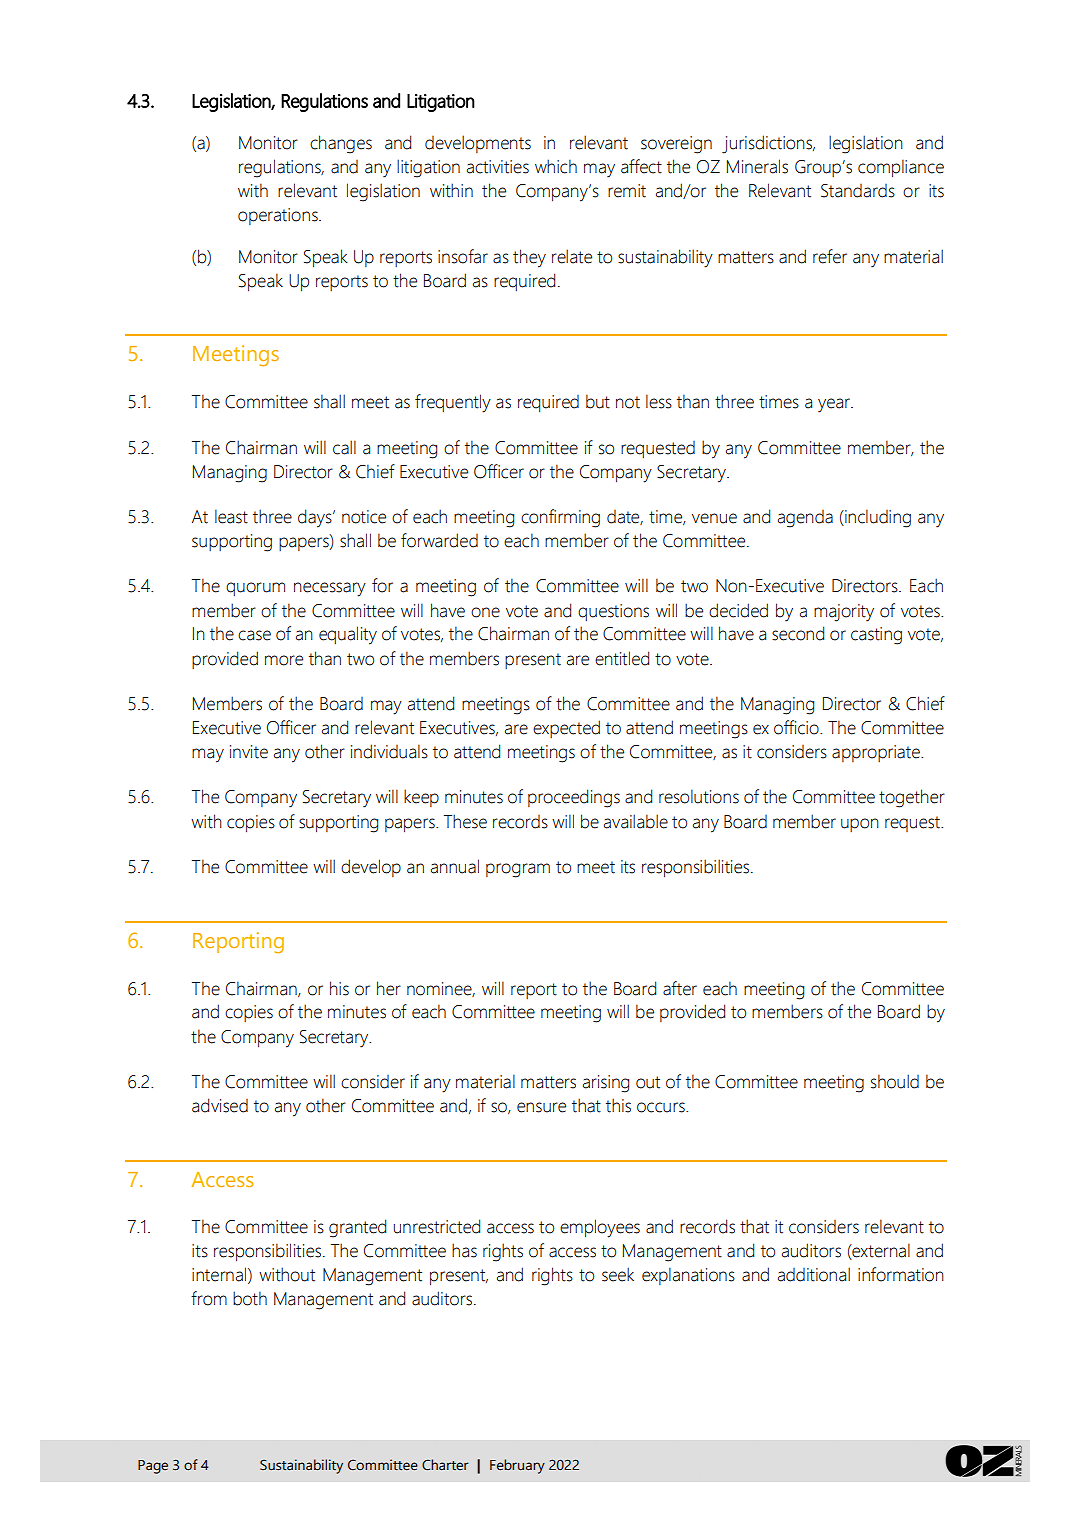 The width and height of the page is (1072, 1517). Describe the element at coordinates (279, 216) in the page. I see `operations` at that location.
